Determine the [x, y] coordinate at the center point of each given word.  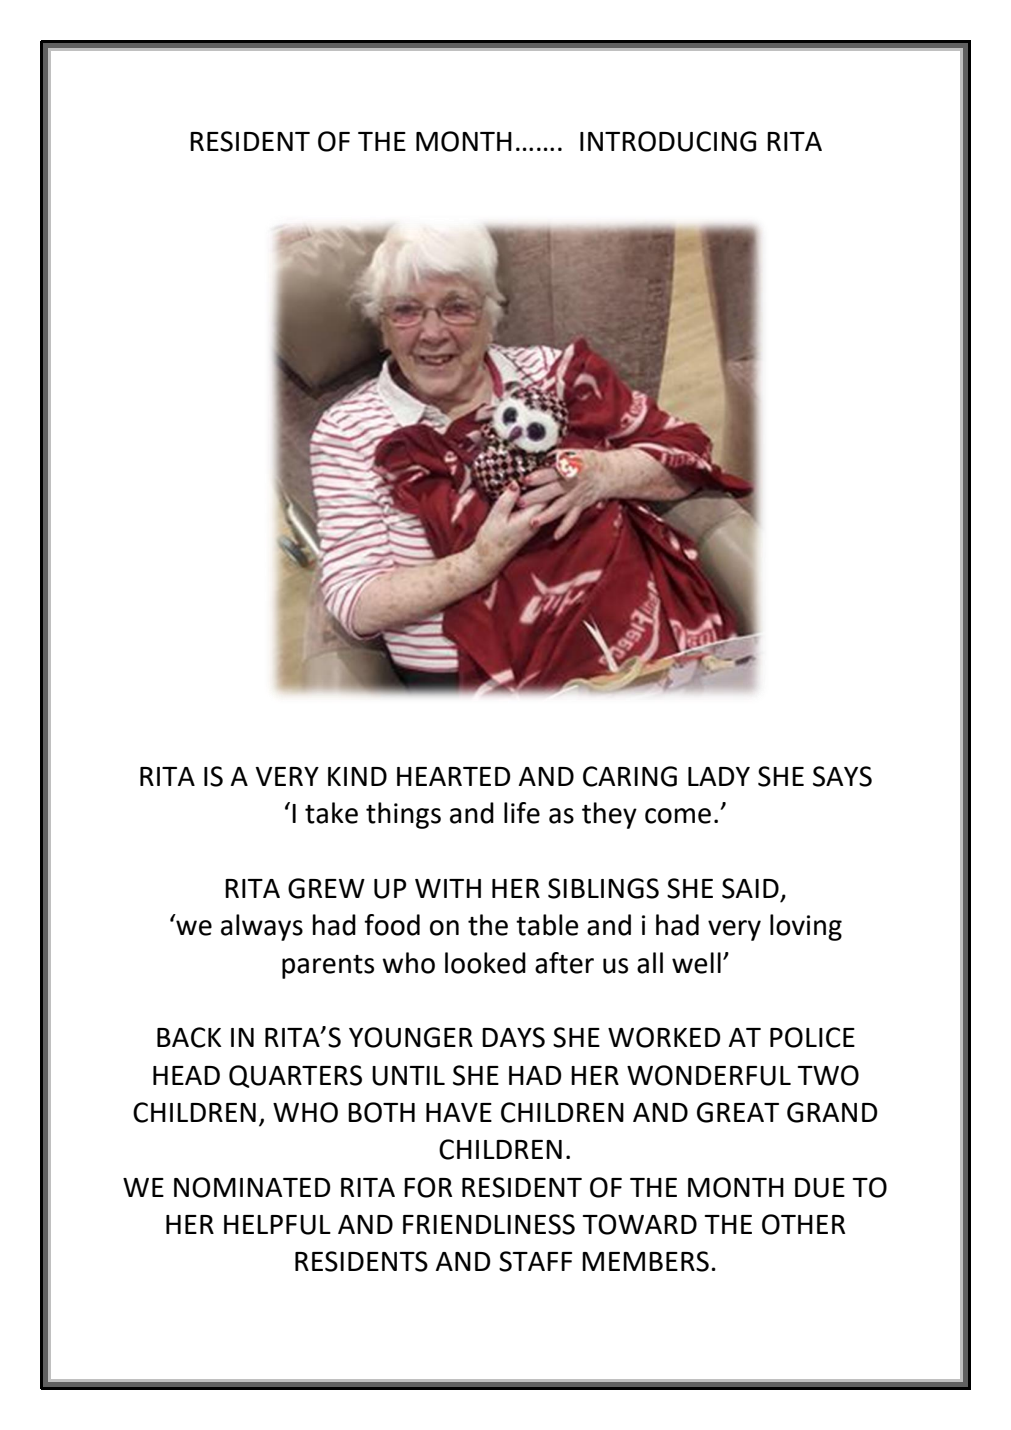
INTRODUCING [668, 141]
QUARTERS [295, 1076]
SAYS [842, 776]
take [331, 813]
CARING [630, 776]
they [609, 815]
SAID [750, 888]
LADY [719, 776]
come [678, 816]
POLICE [812, 1037]
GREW [326, 888]
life [522, 813]
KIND [357, 776]
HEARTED [454, 776]
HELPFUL [277, 1225]
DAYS [513, 1037]
